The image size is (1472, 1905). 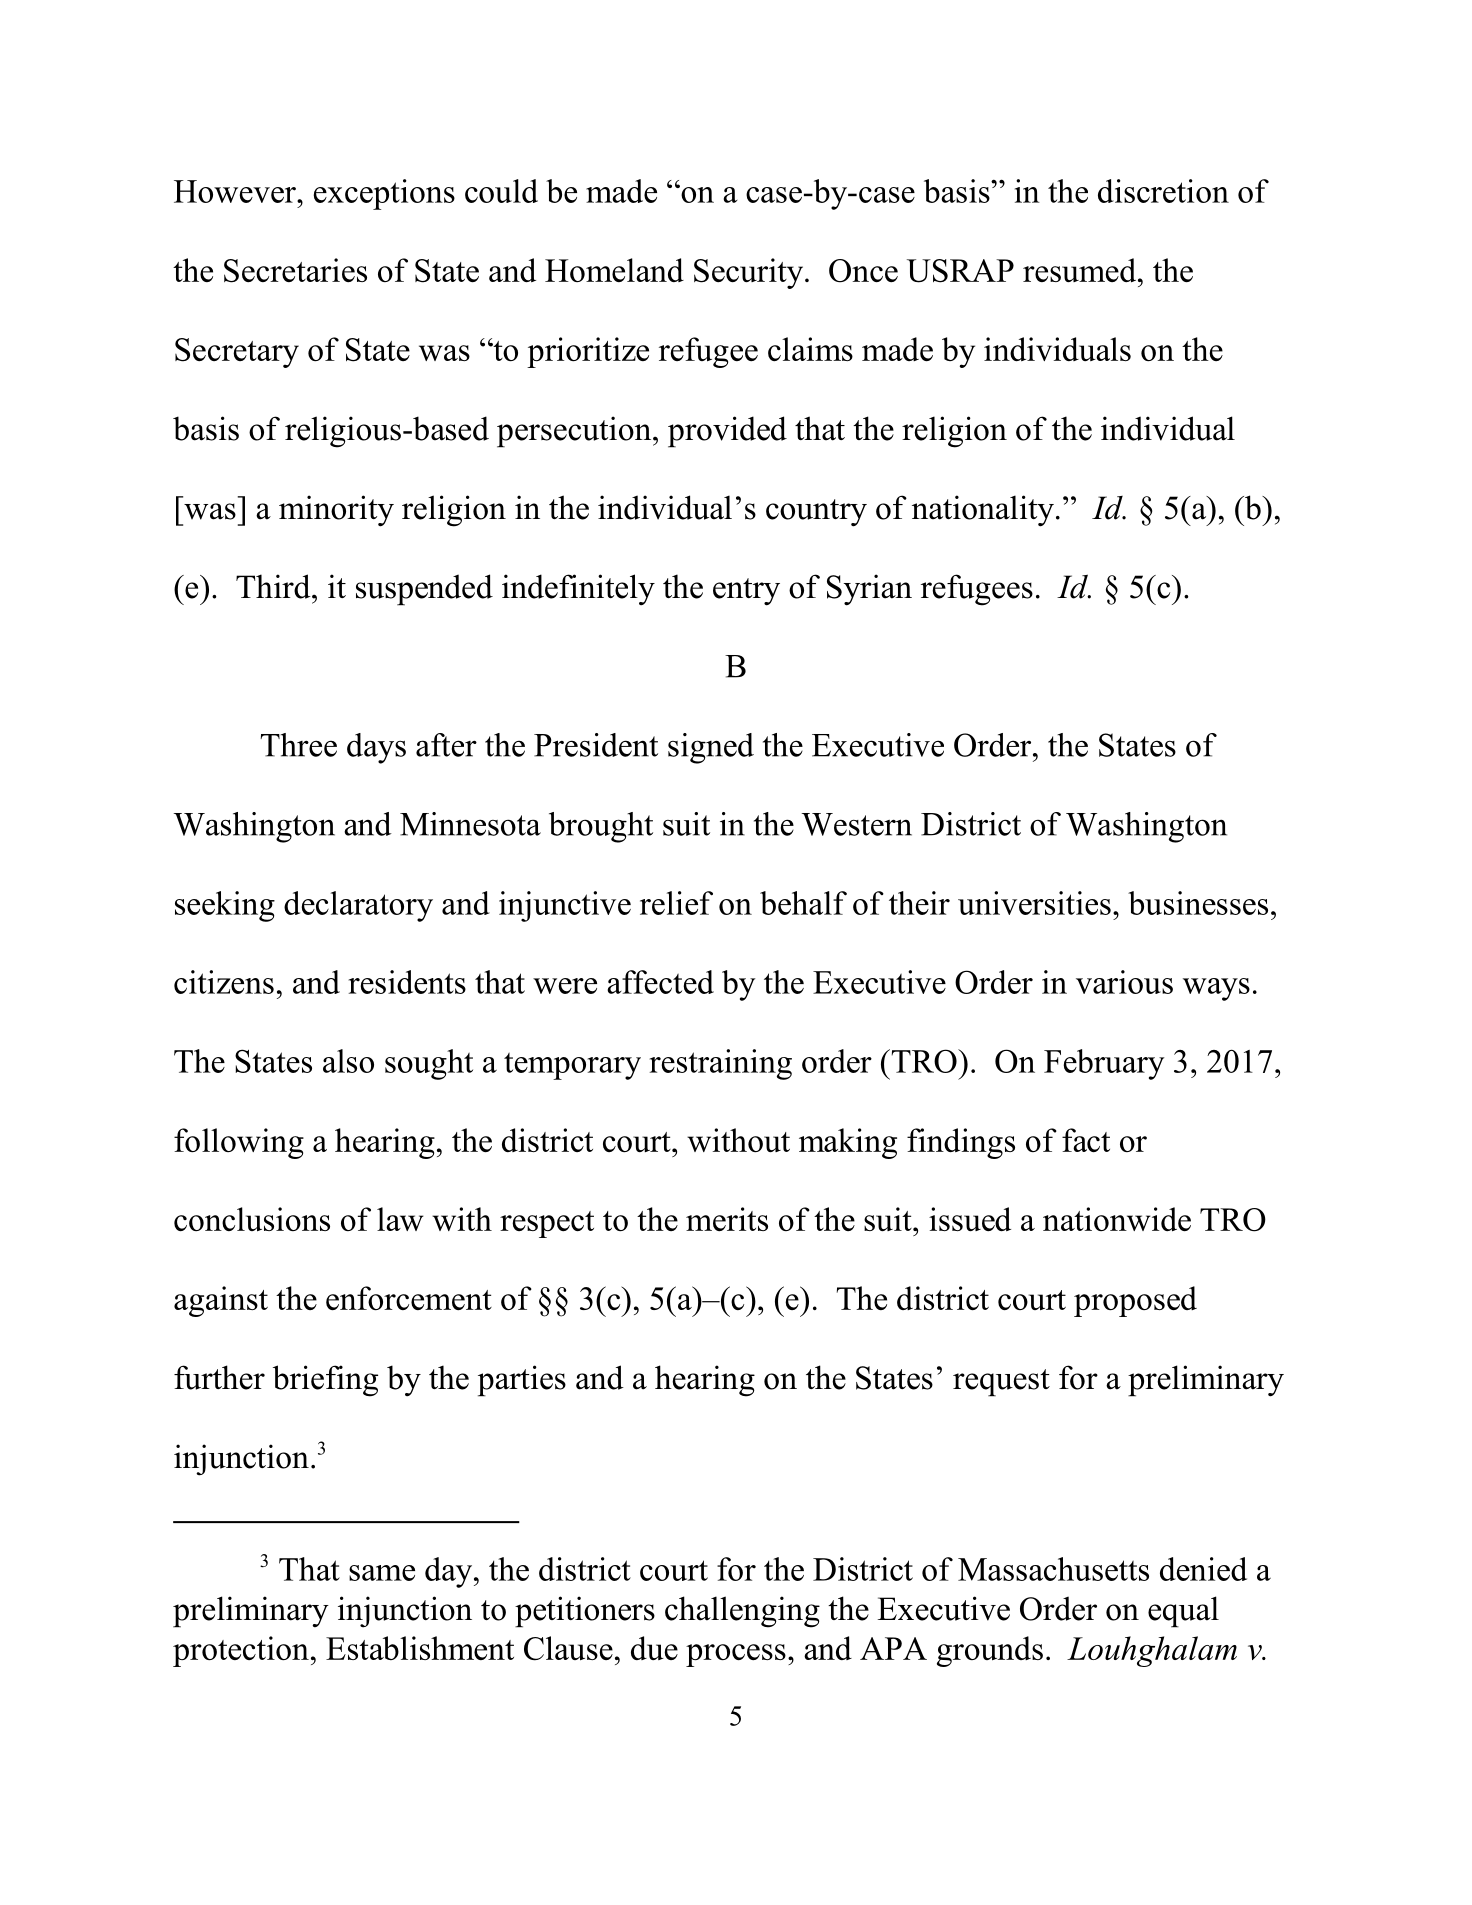 What do you see at coordinates (1053, 1569) in the screenshot?
I see `Massachusetts` at bounding box center [1053, 1569].
